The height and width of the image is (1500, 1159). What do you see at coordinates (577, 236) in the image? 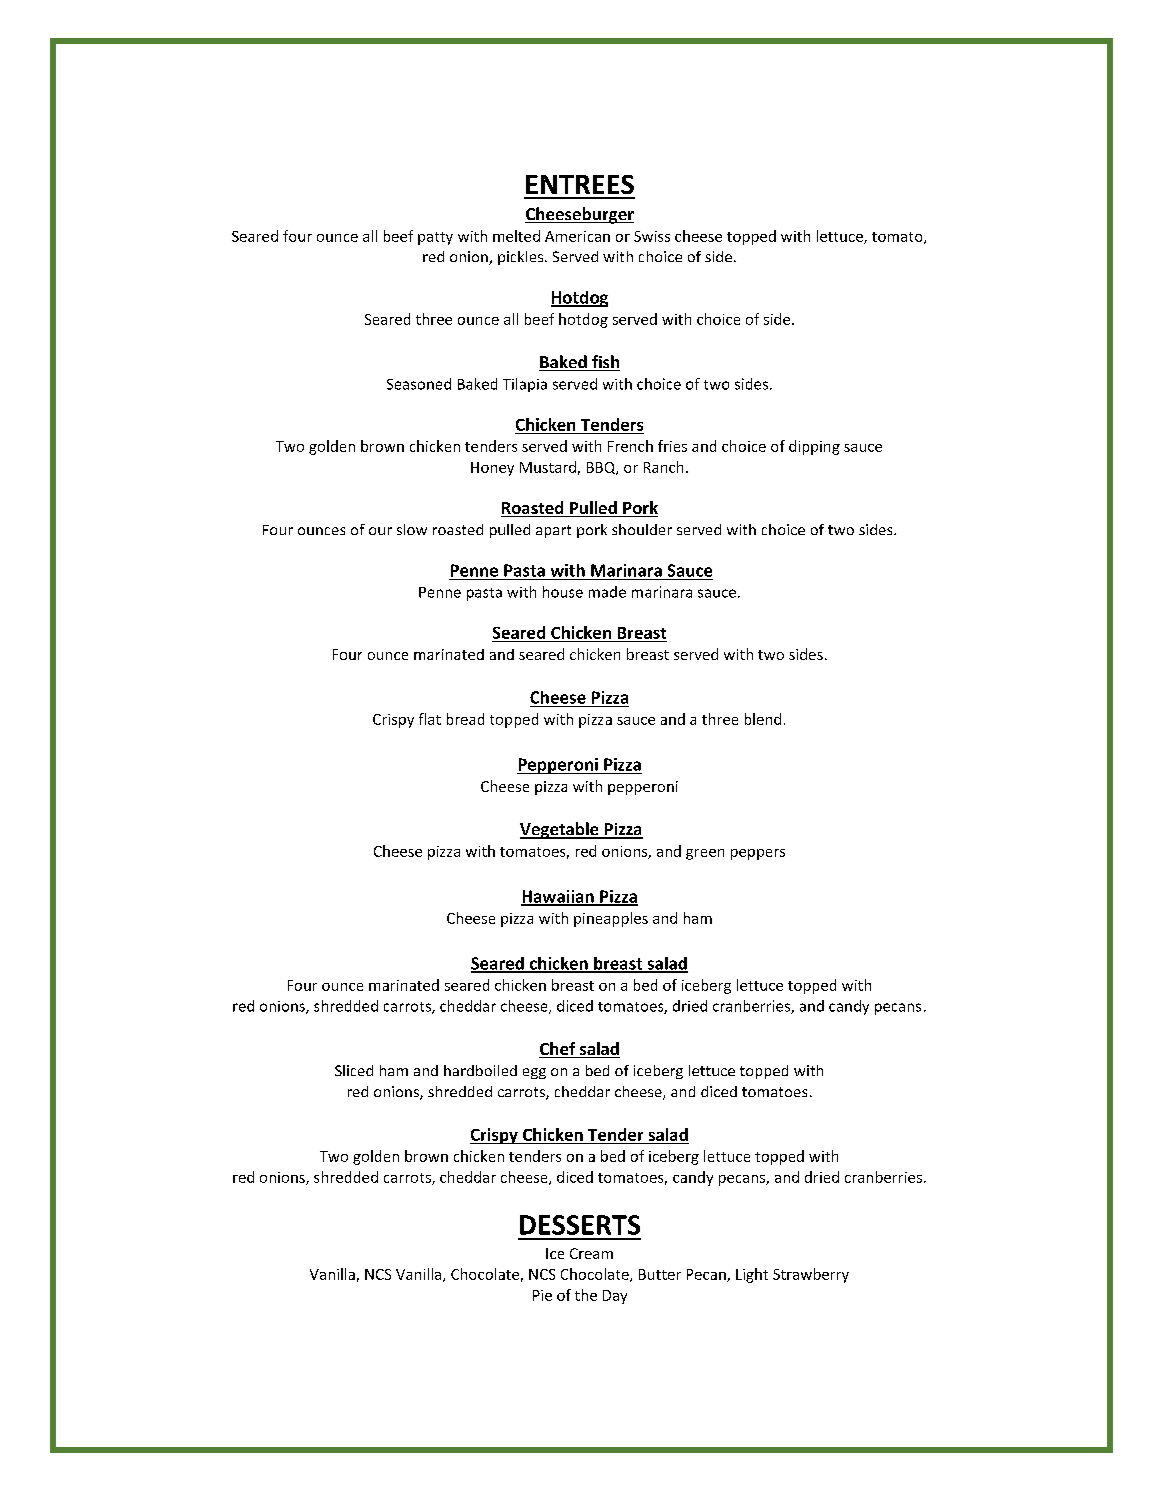
I see `American` at bounding box center [577, 236].
